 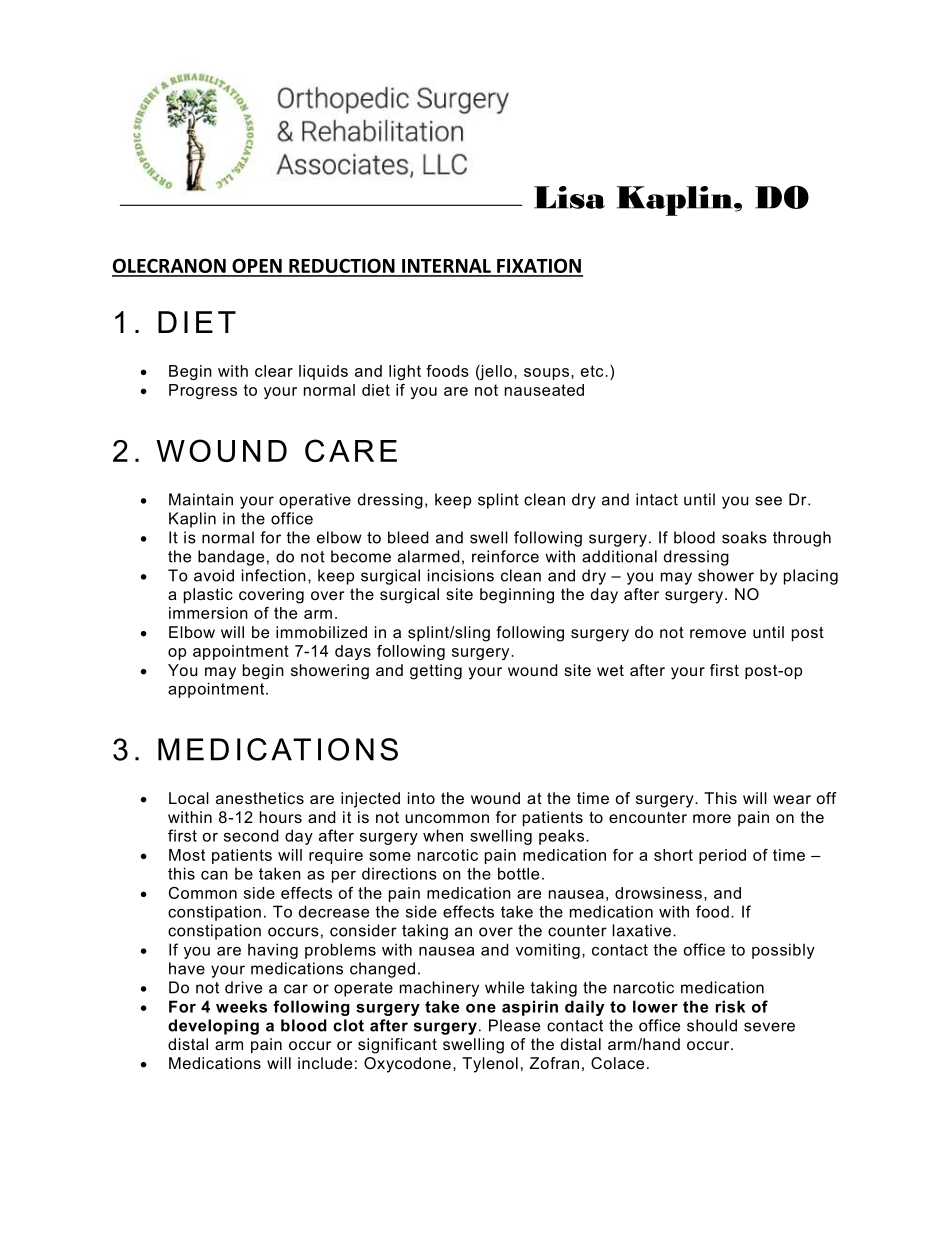 I want to click on reinforce, so click(x=505, y=556).
